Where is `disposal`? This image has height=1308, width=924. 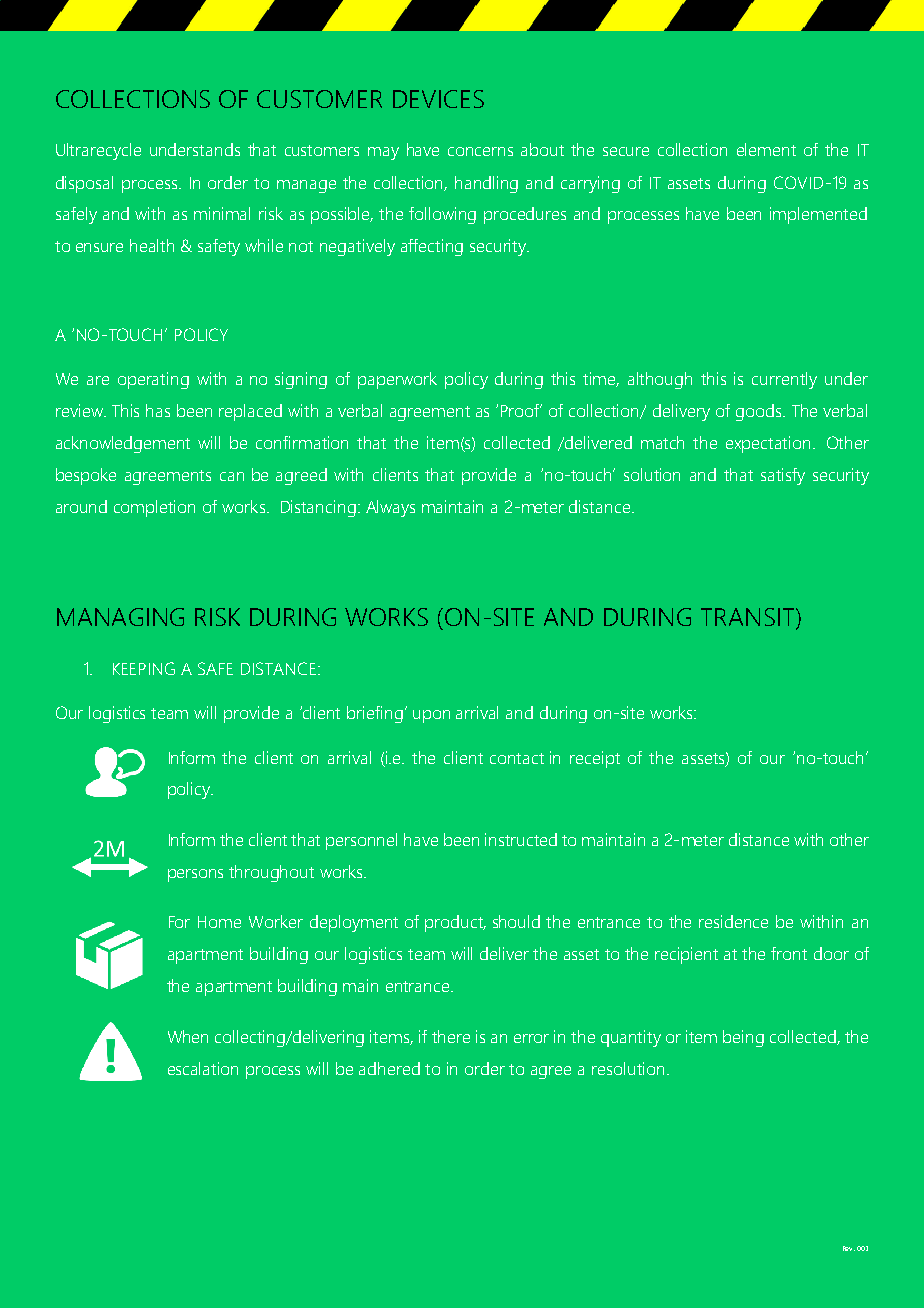 disposal is located at coordinates (84, 184).
